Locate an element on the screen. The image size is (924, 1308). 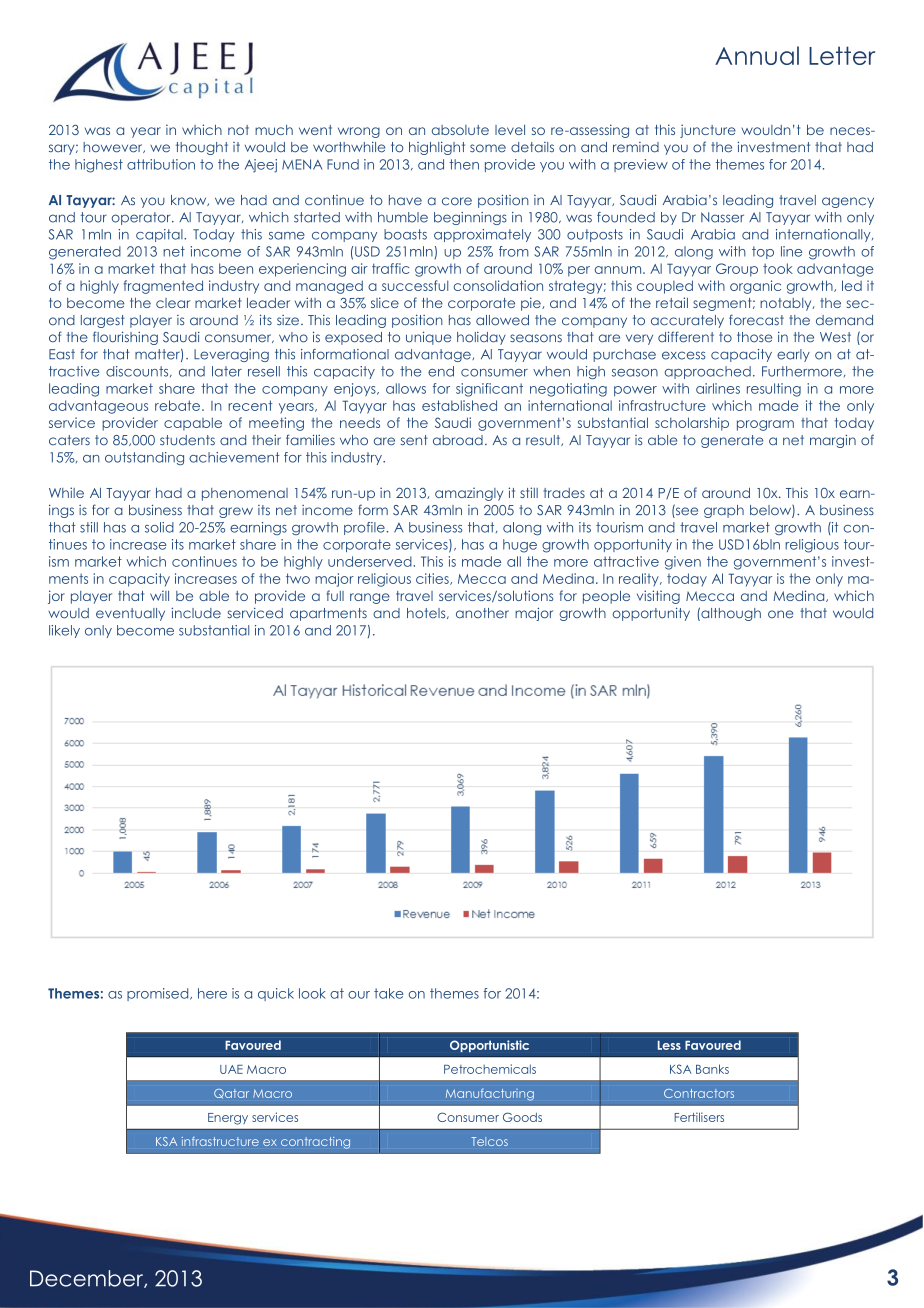
one is located at coordinates (780, 614).
